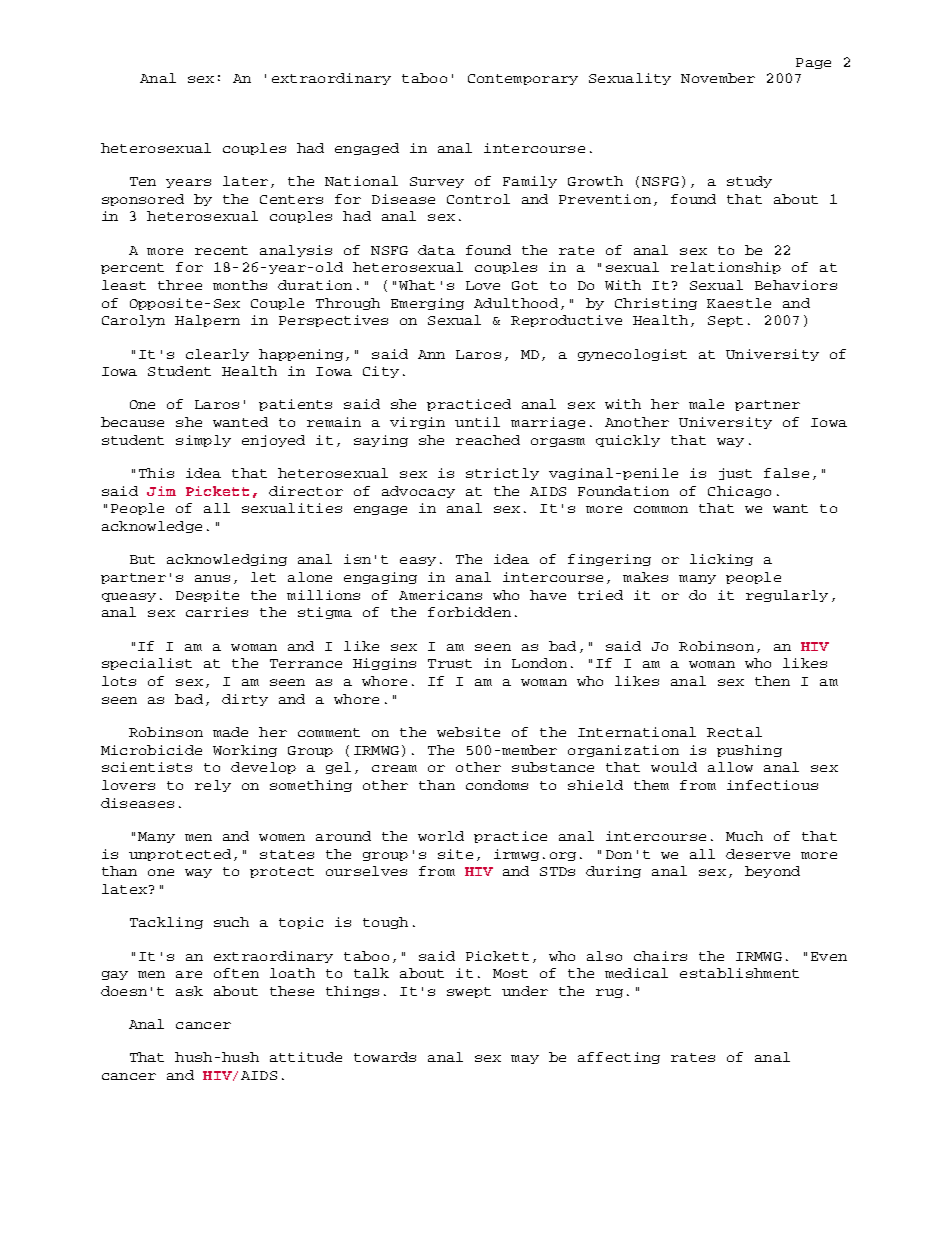  I want to click on male, so click(706, 404).
